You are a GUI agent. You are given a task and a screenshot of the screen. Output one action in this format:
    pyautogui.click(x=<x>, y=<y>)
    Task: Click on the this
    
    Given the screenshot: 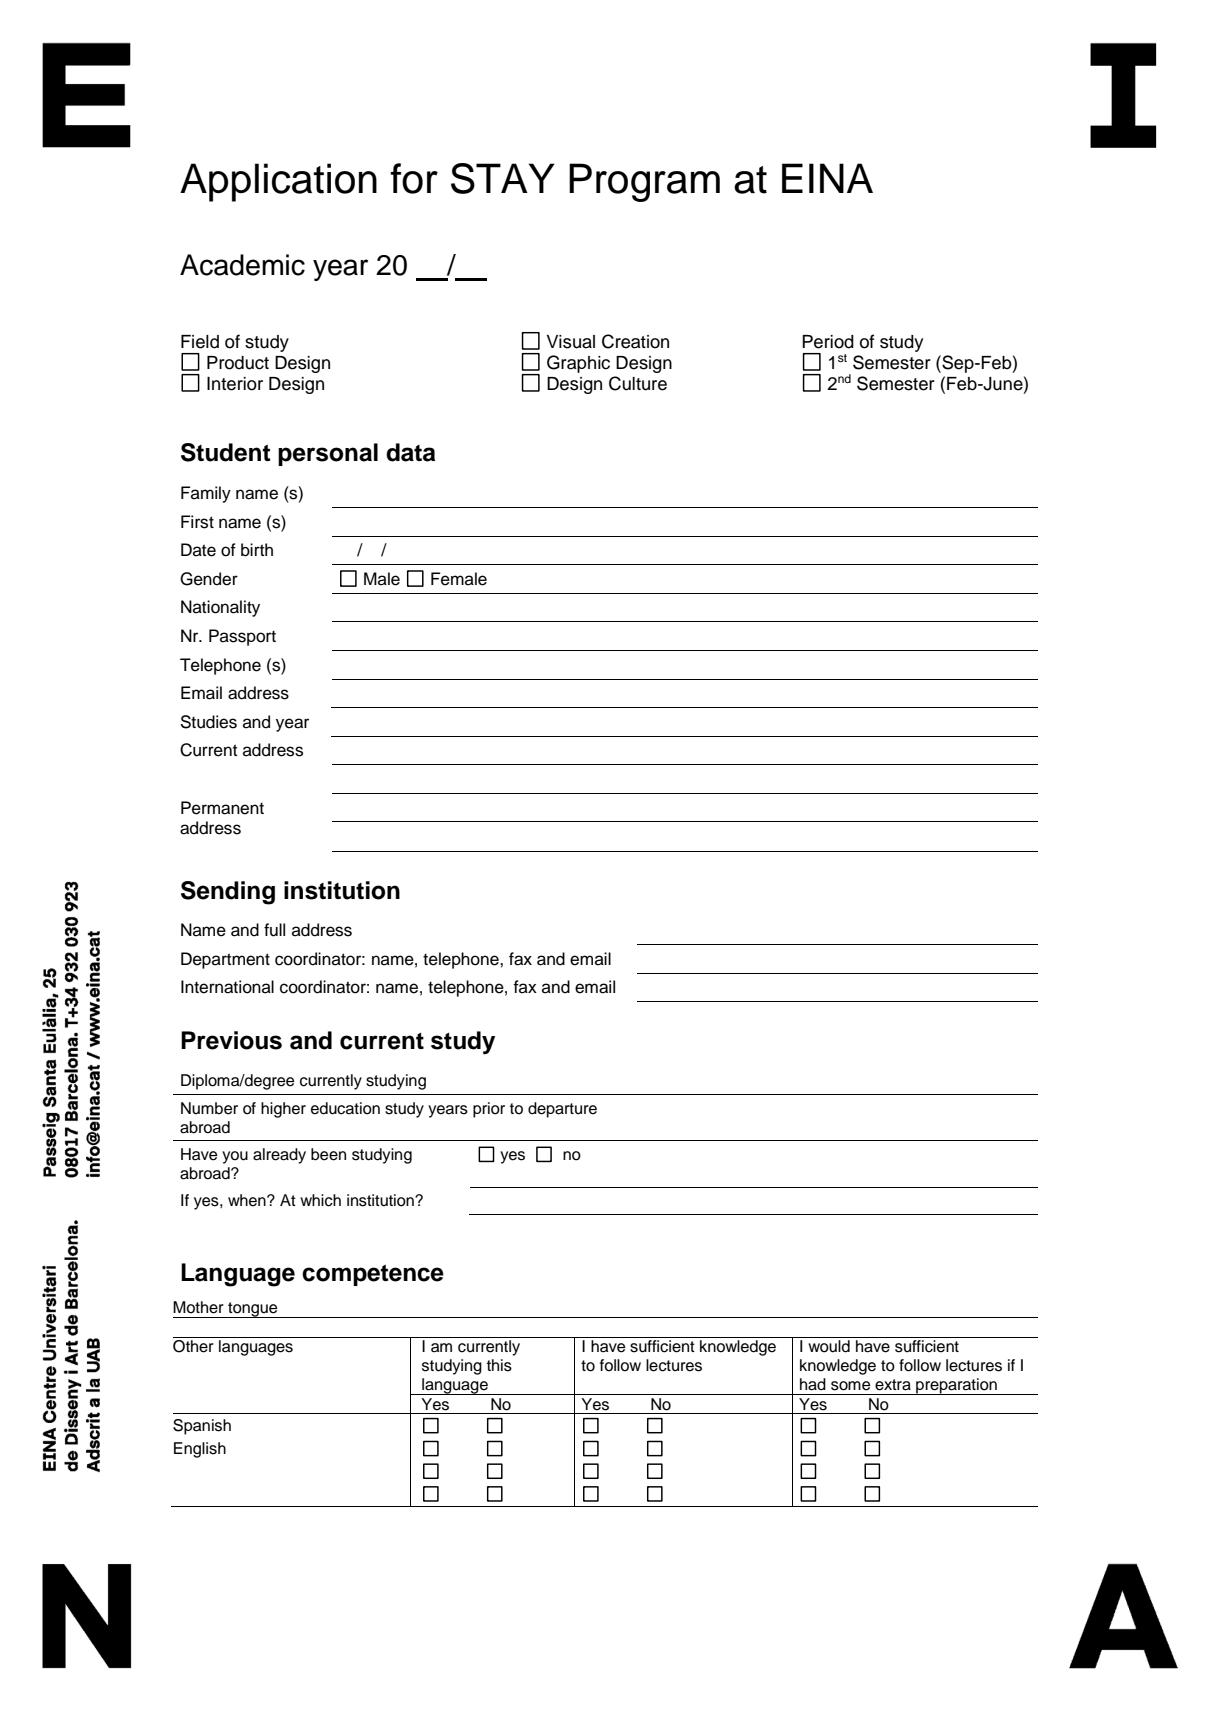 What is the action you would take?
    pyautogui.click(x=499, y=1365)
